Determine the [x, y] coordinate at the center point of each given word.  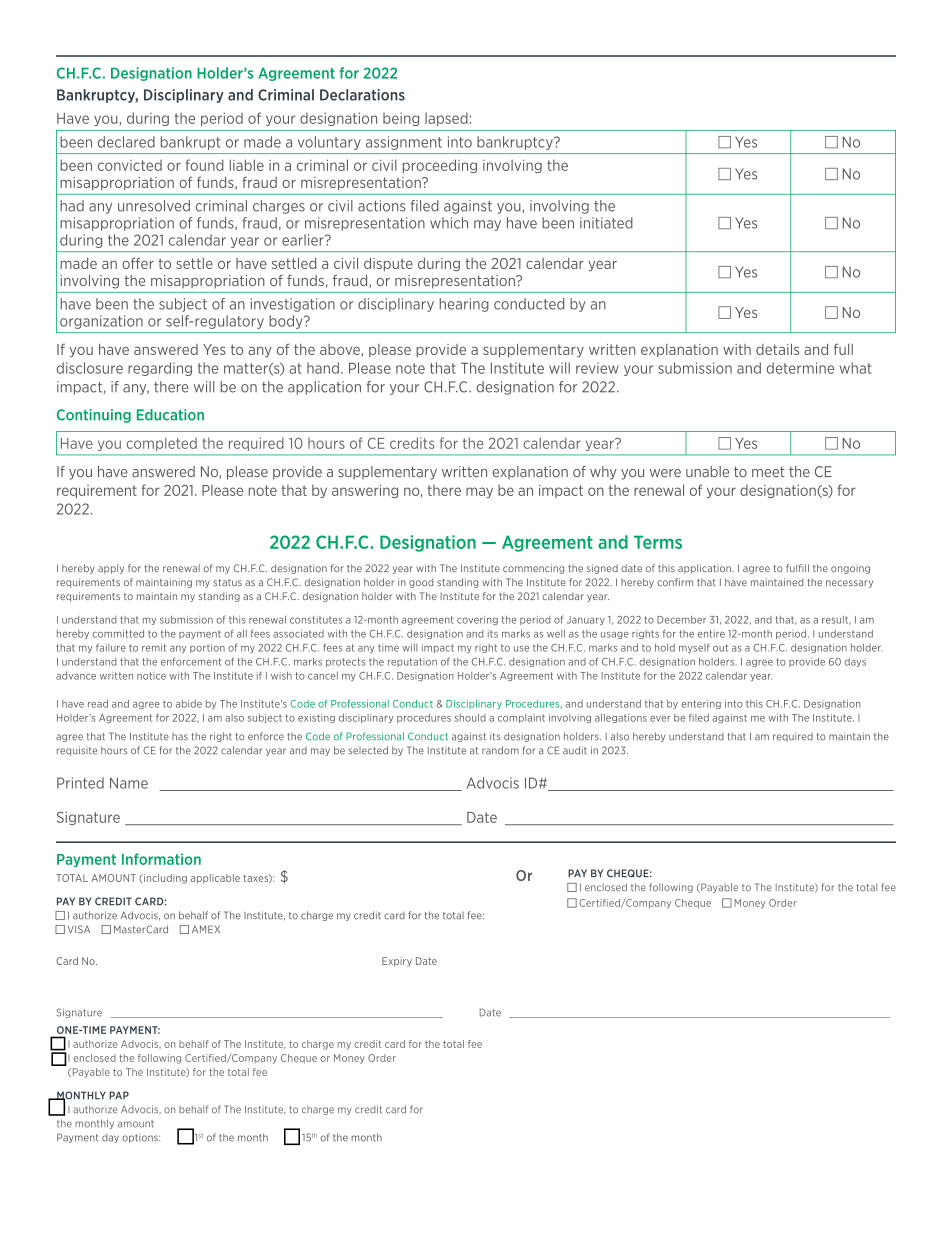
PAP [119, 1095]
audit [575, 750]
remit [154, 648]
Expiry [397, 962]
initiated [606, 223]
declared [126, 142]
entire [711, 634]
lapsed [447, 119]
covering [477, 620]
